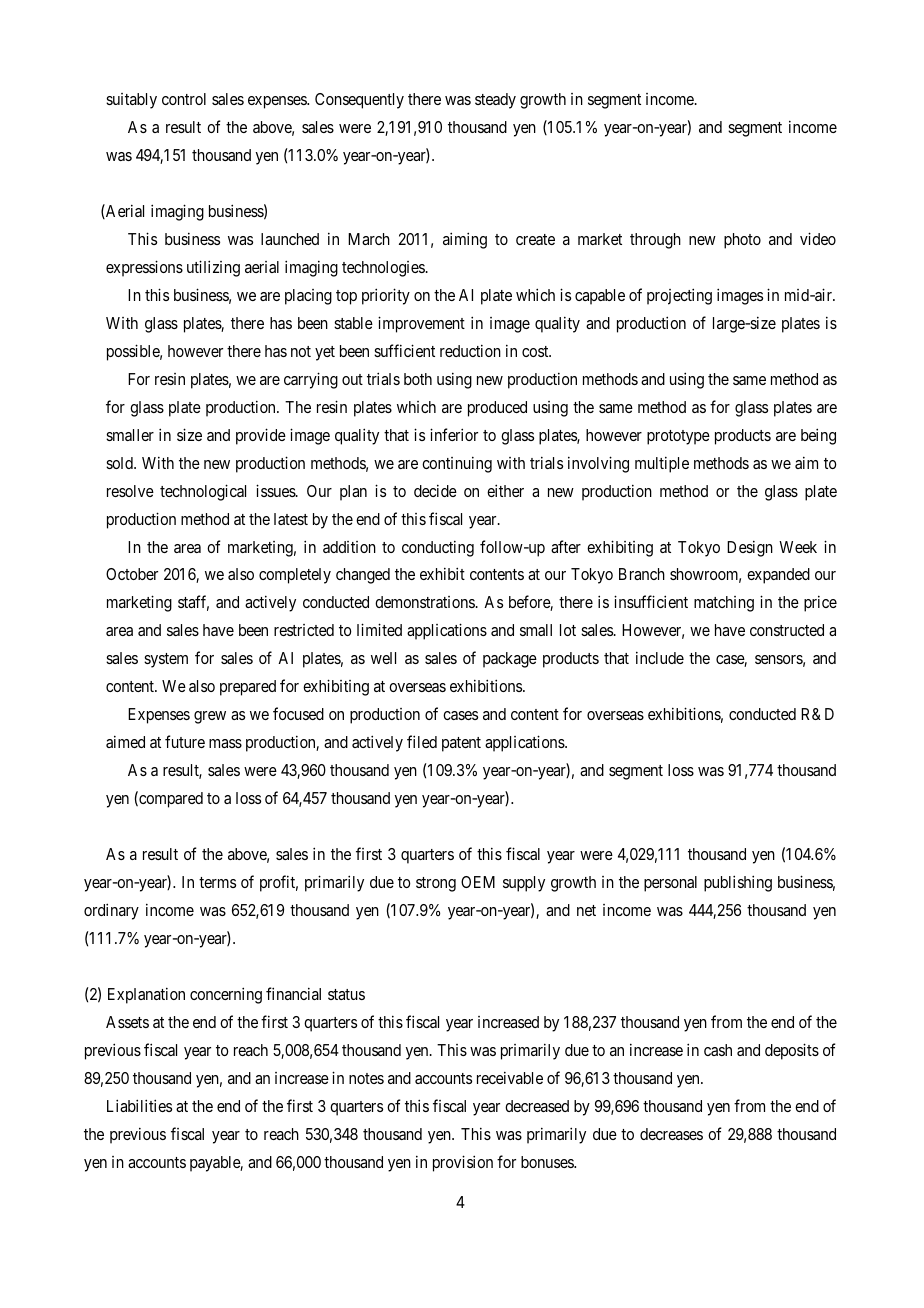 The image size is (924, 1308). What do you see at coordinates (461, 744) in the screenshot?
I see `patent` at bounding box center [461, 744].
